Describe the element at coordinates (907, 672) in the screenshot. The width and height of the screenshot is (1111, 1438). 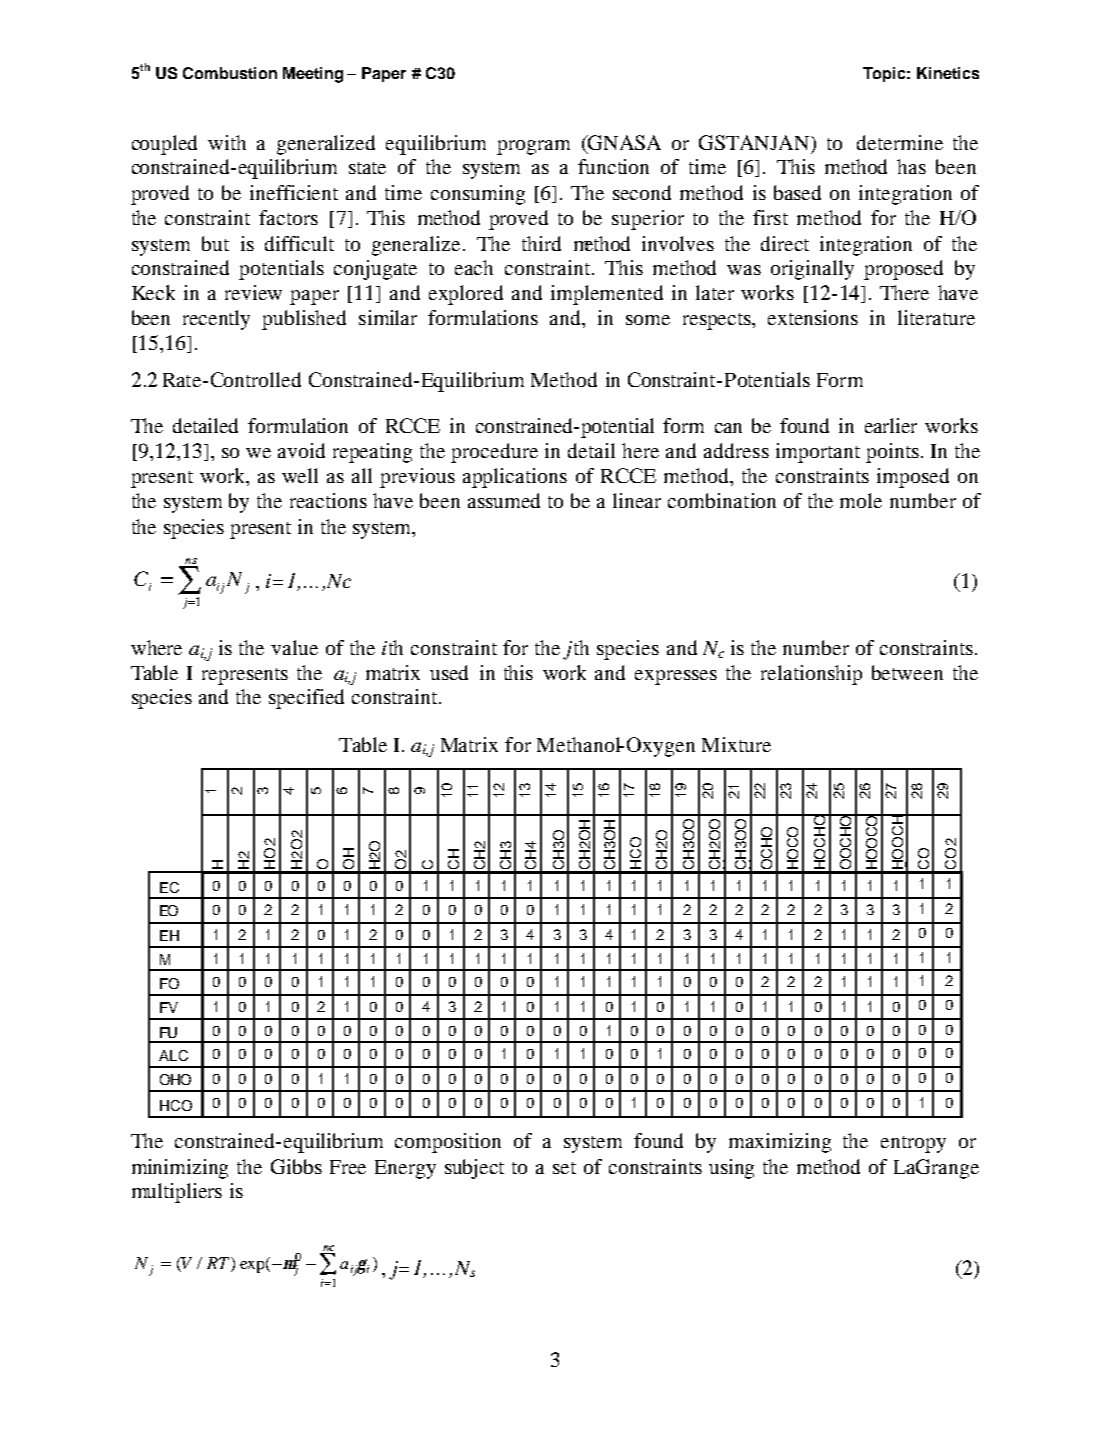
I see `between` at that location.
